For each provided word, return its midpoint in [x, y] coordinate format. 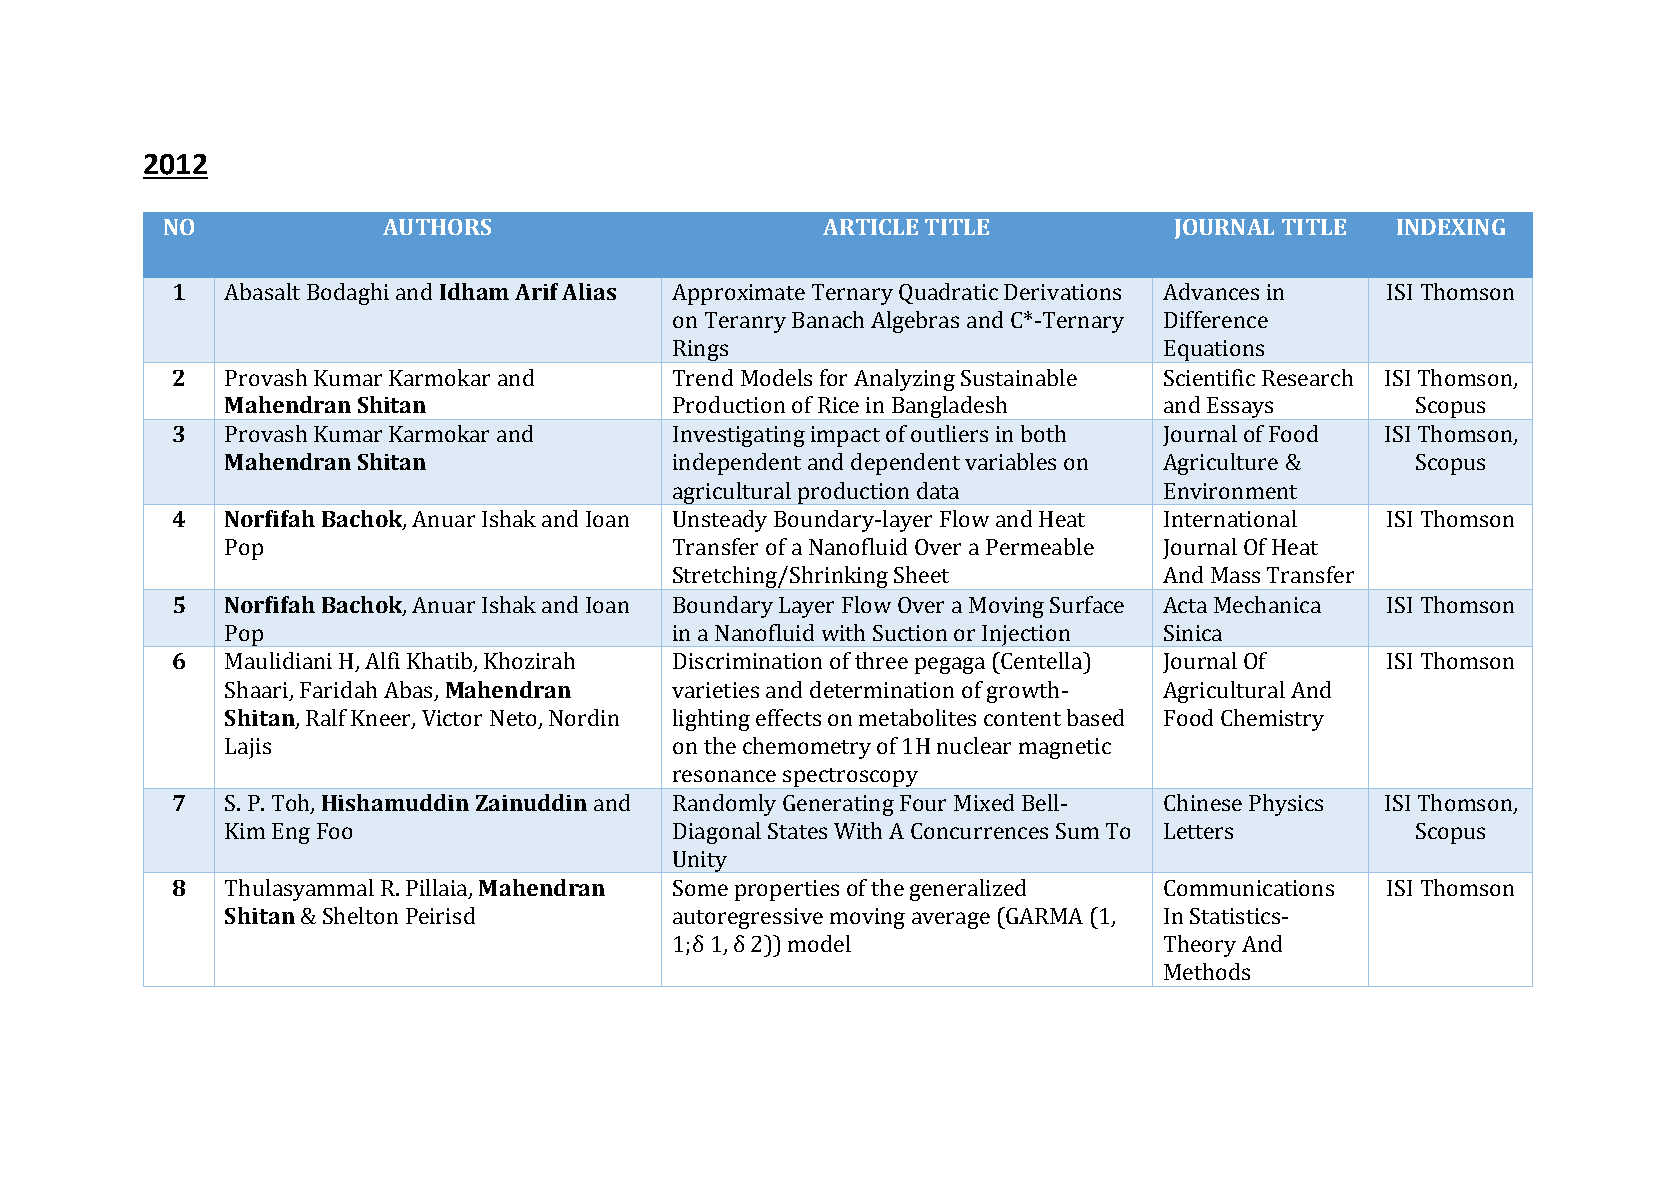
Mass [1235, 575]
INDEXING [1451, 227]
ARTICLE [870, 227]
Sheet [921, 574]
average [951, 920]
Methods [1207, 971]
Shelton [360, 915]
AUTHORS [437, 227]
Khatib [440, 662]
